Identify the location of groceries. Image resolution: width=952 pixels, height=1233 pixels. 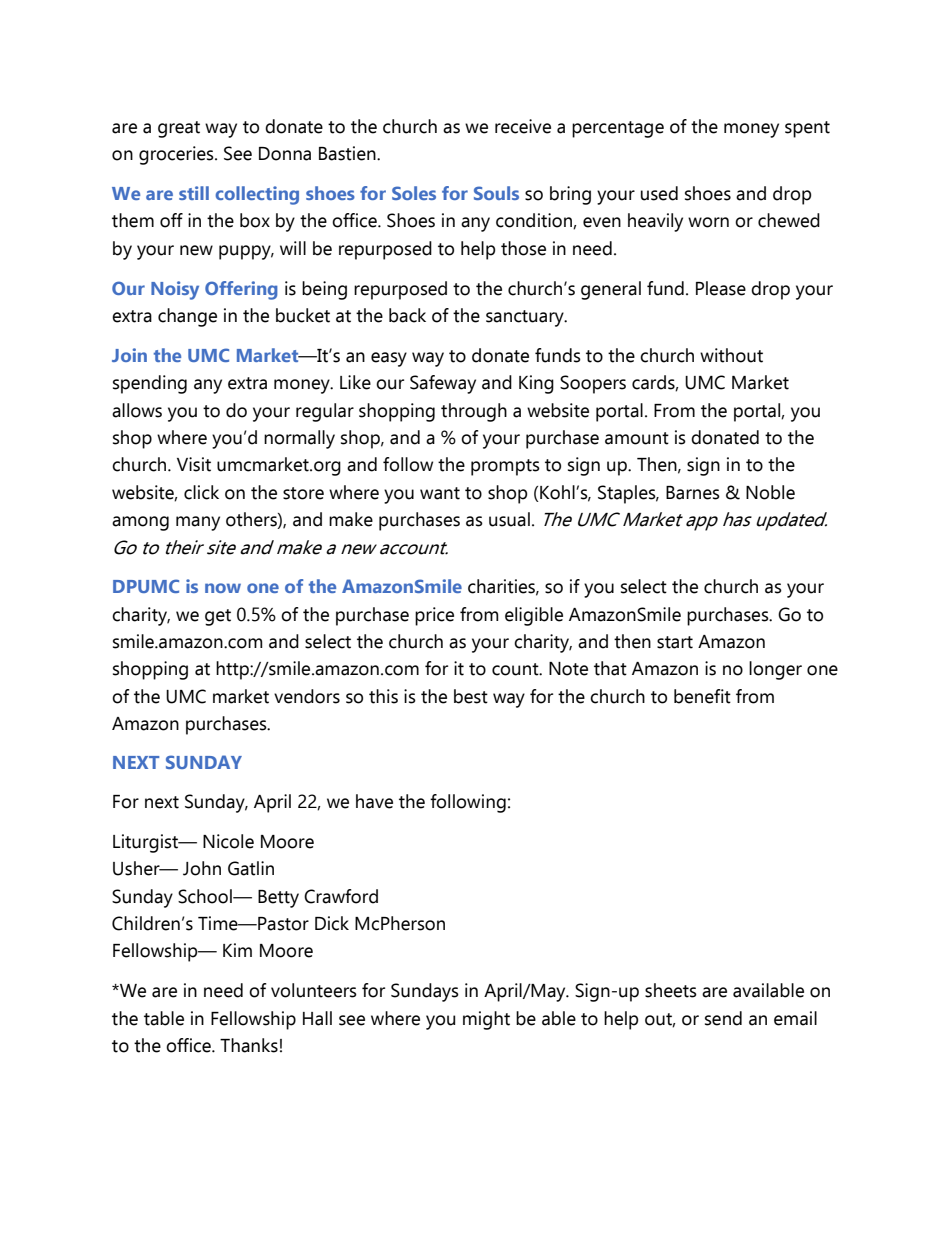
(177, 155).
